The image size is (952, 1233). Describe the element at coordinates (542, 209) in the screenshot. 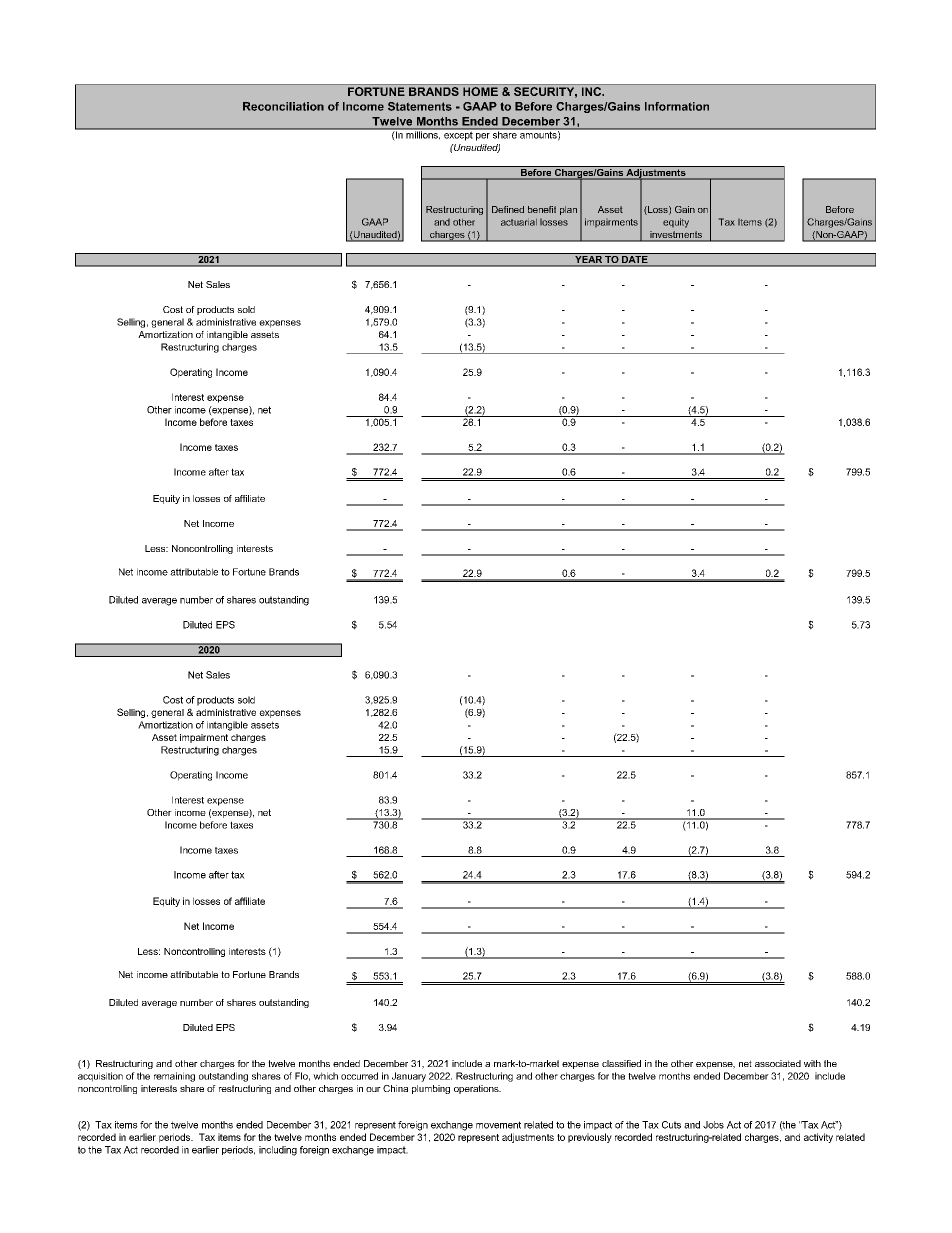

I see `benefit` at that location.
